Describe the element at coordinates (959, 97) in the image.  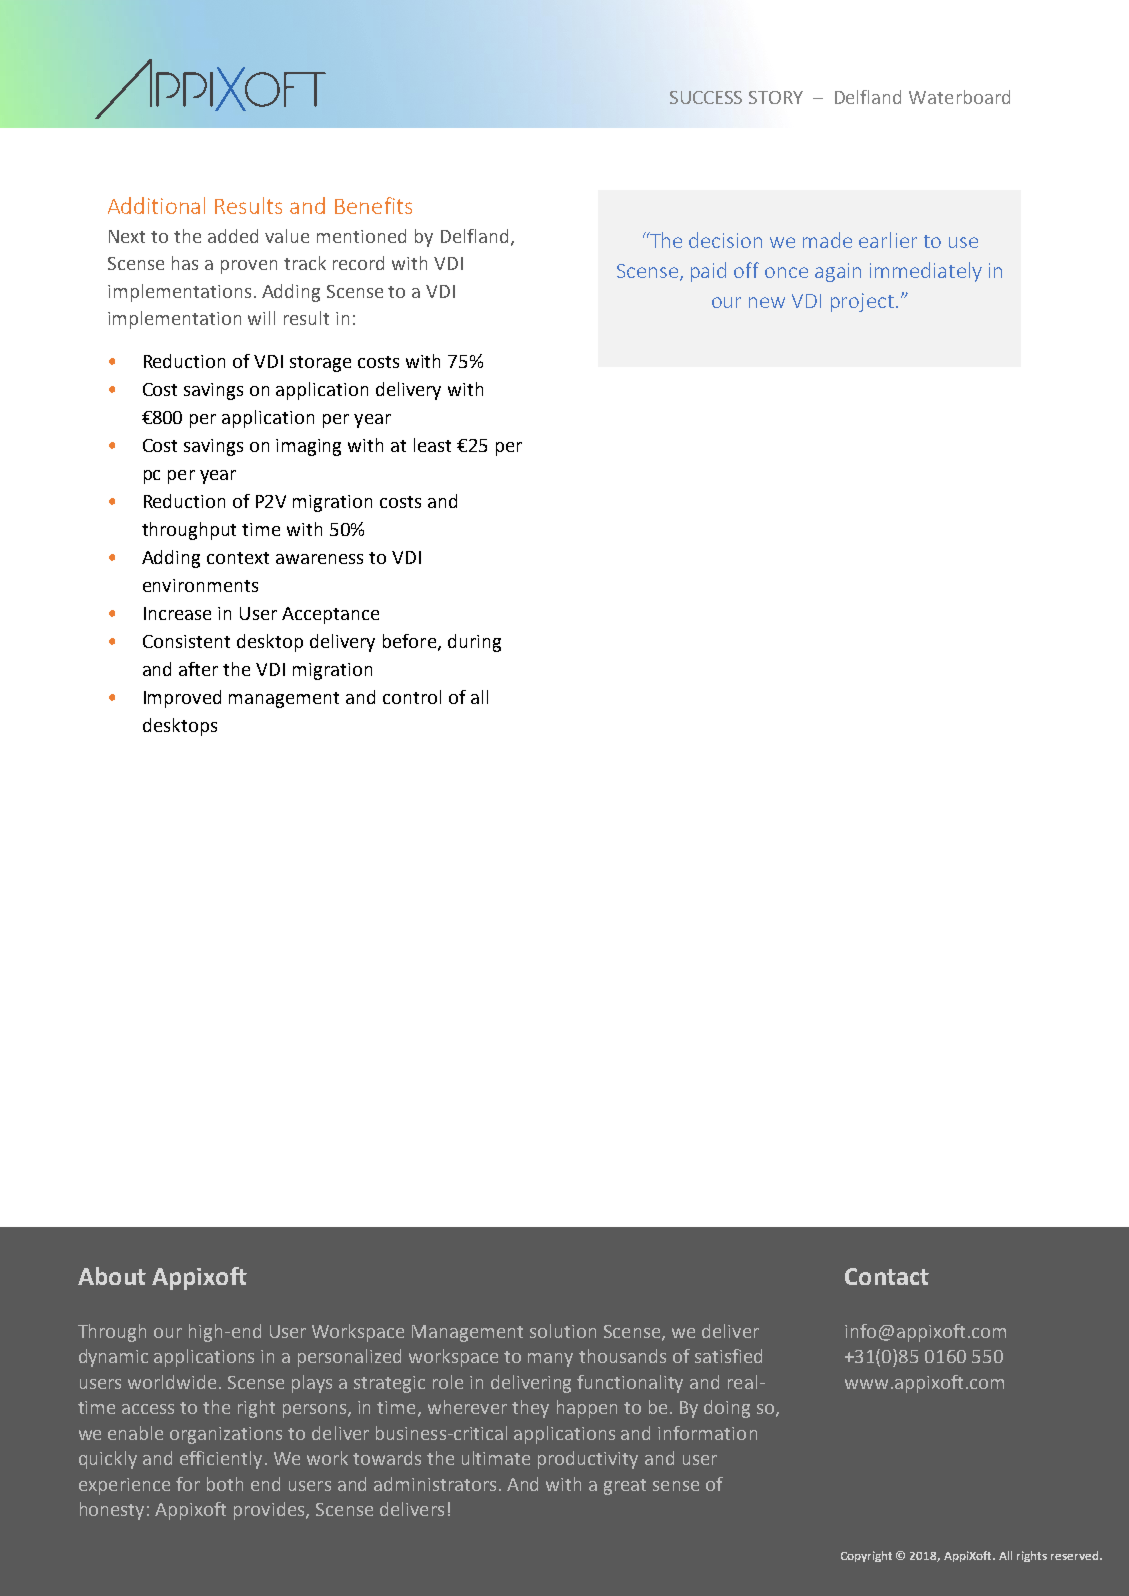
I see `Waterboard` at that location.
